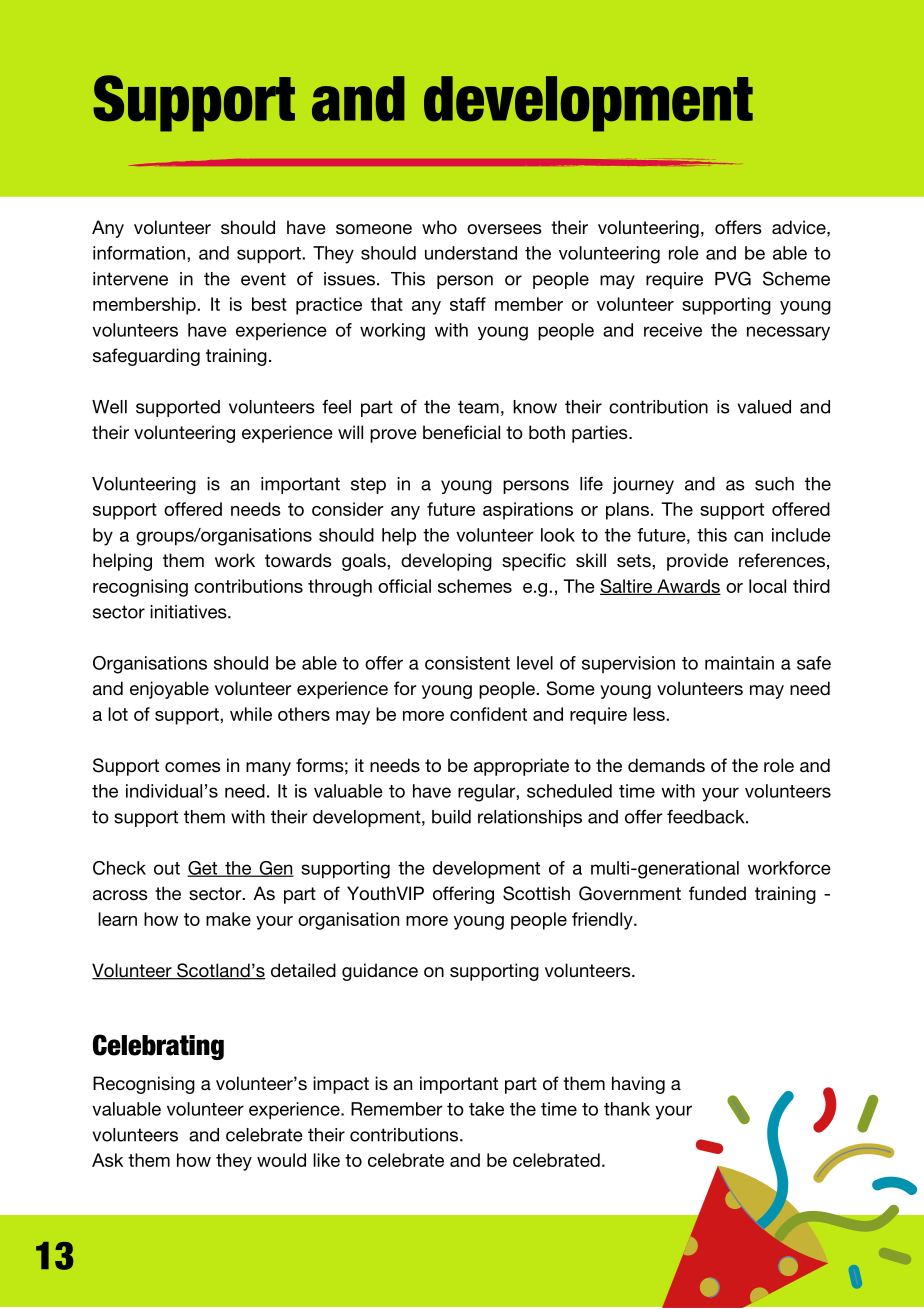 Image resolution: width=924 pixels, height=1309 pixels. Describe the element at coordinates (107, 1160) in the image. I see `Ask` at that location.
